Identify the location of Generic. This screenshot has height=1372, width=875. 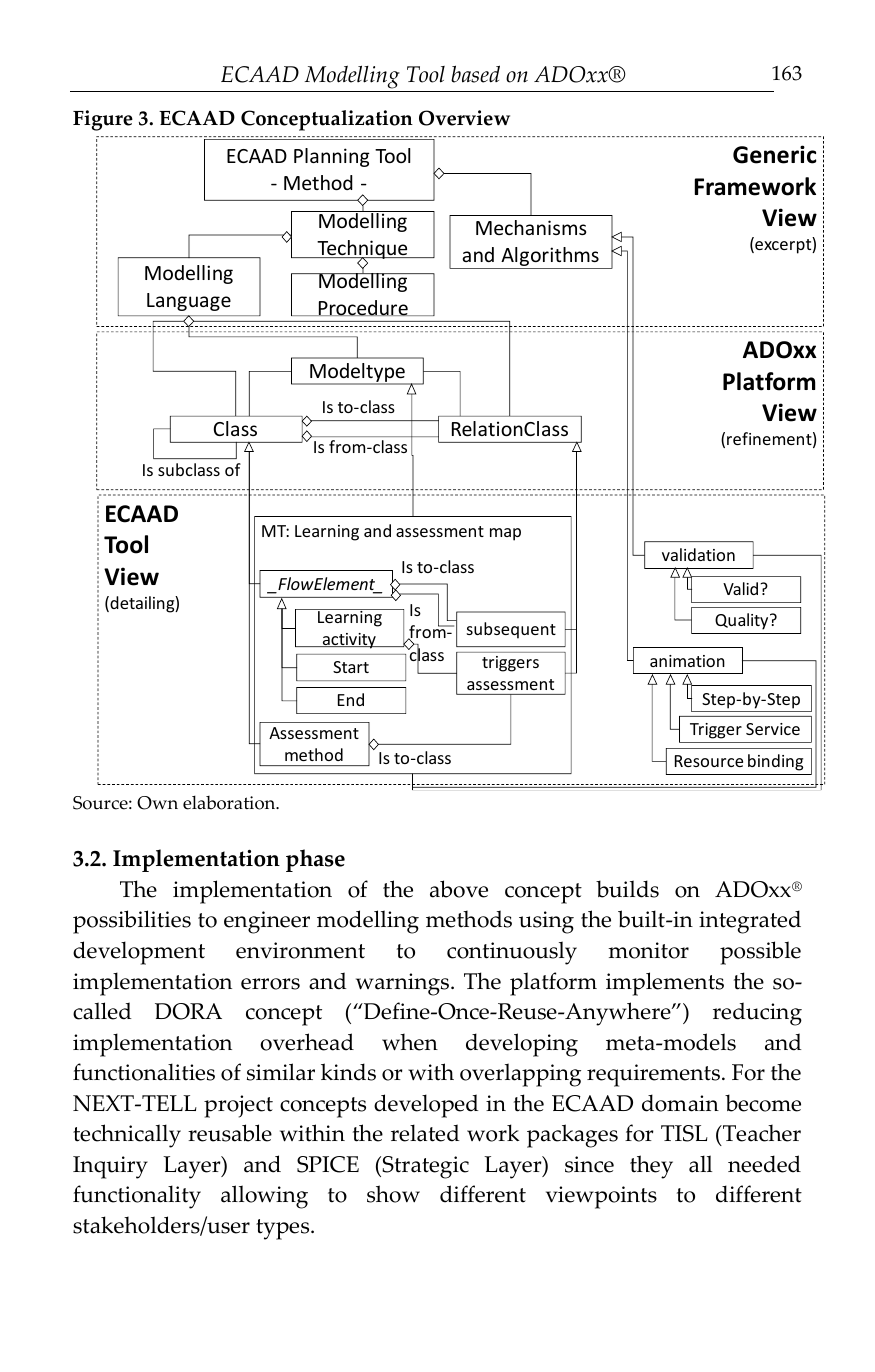
(774, 154).
